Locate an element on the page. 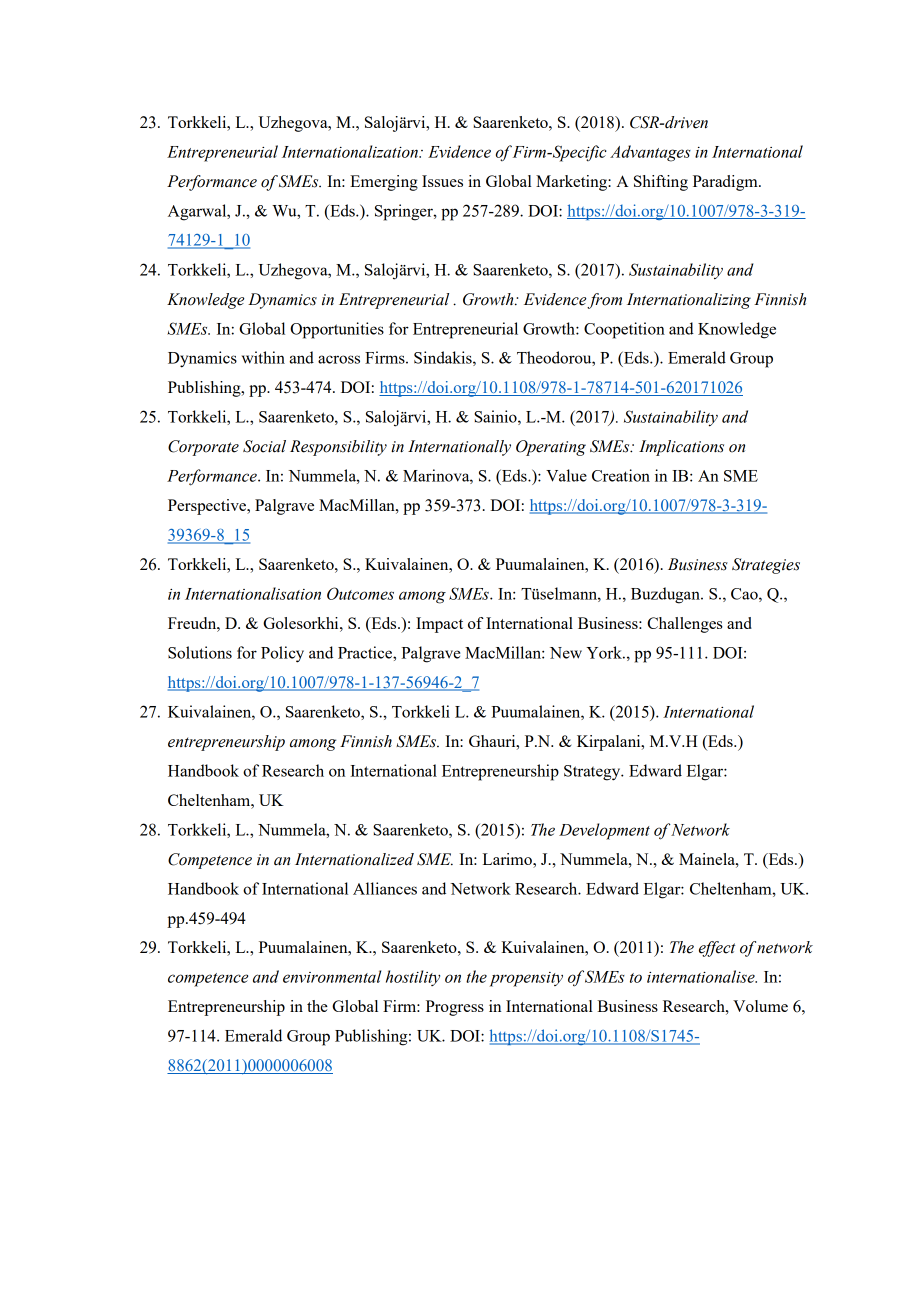  Impact is located at coordinates (439, 625).
